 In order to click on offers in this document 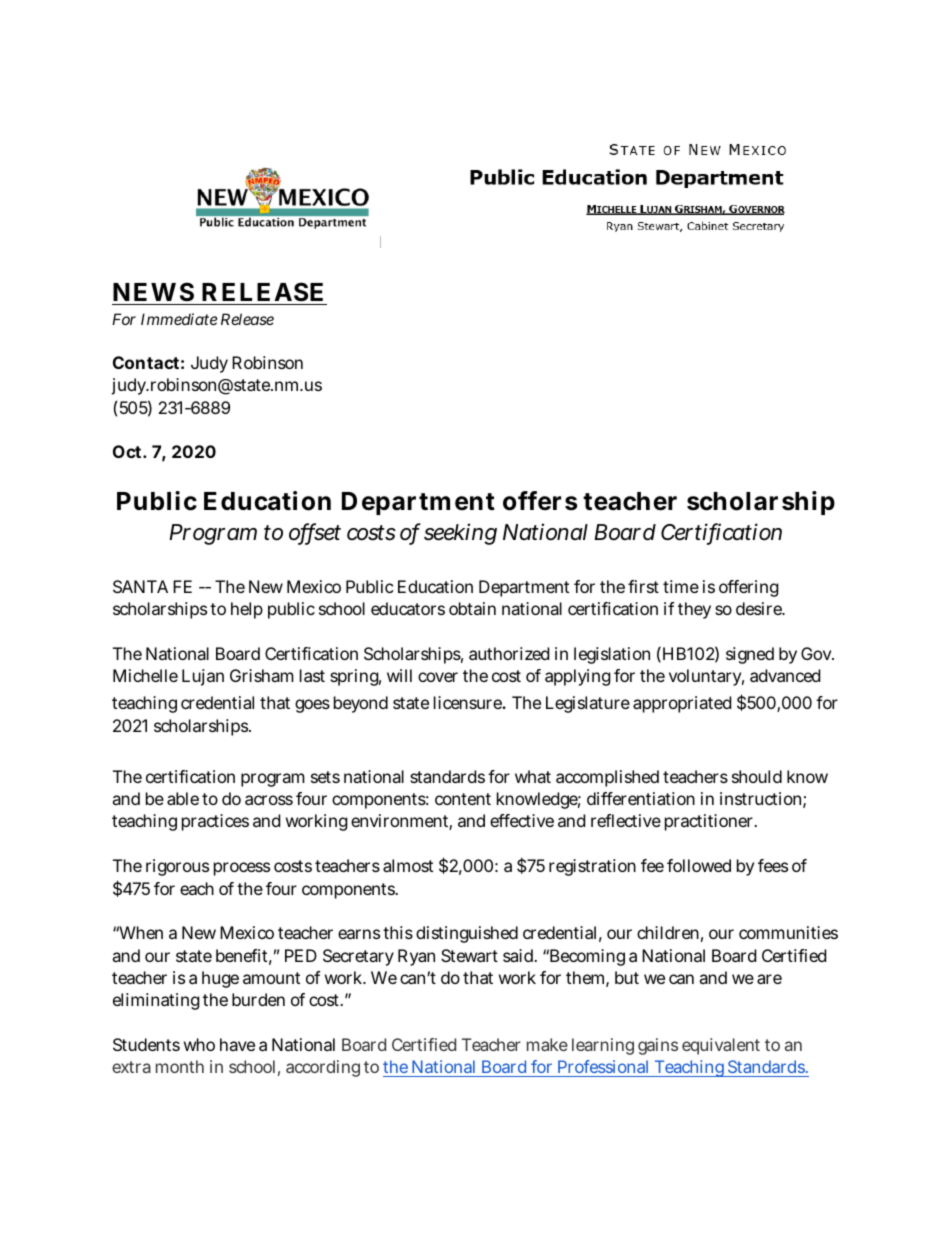, I will do `click(540, 501)`.
